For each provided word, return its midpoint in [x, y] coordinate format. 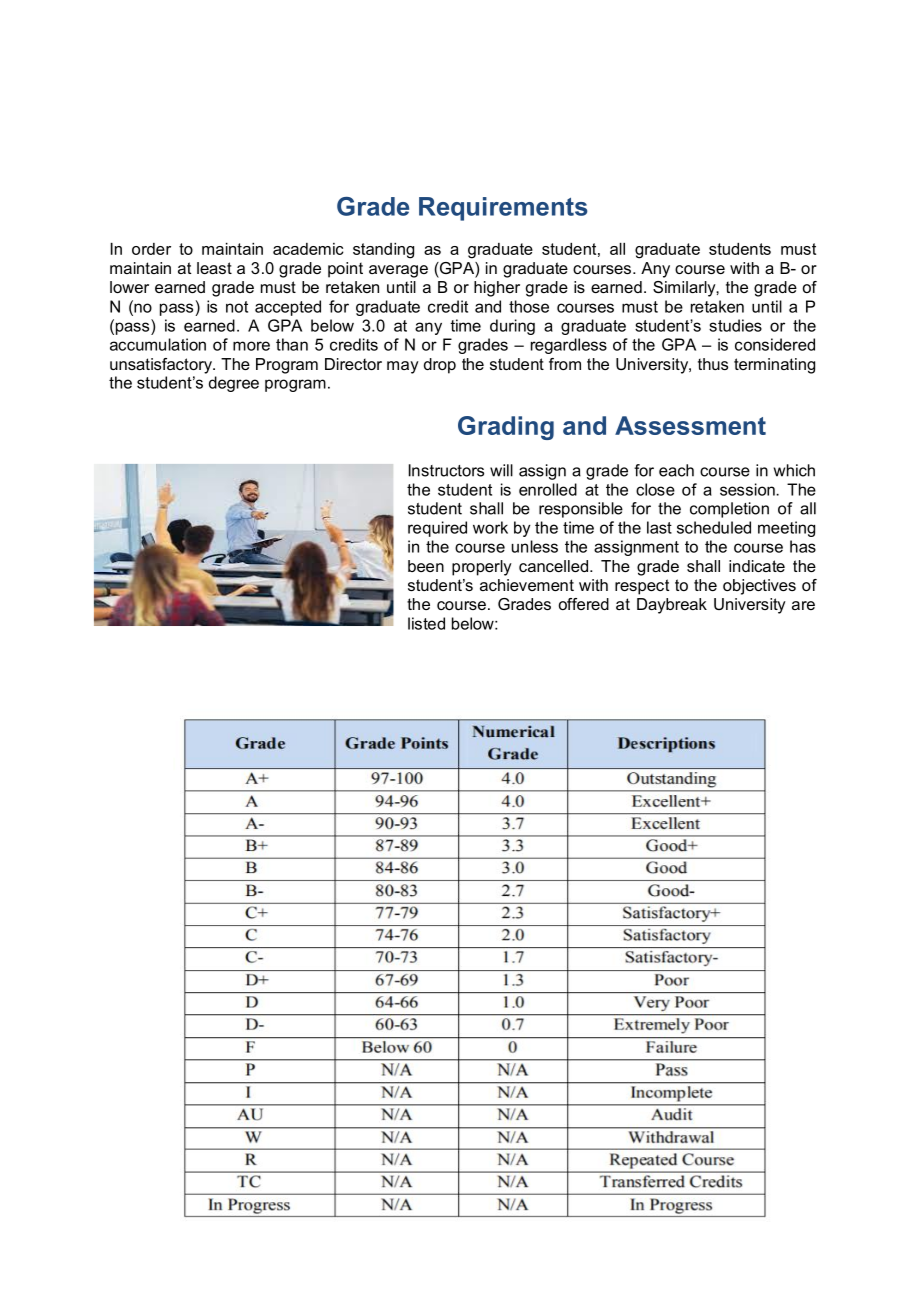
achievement [527, 585]
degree [234, 384]
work [490, 527]
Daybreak [672, 606]
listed [426, 623]
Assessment [690, 425]
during [512, 327]
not [237, 307]
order [151, 249]
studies [735, 325]
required [437, 529]
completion [729, 510]
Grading [506, 428]
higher [497, 289]
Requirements [503, 209]
